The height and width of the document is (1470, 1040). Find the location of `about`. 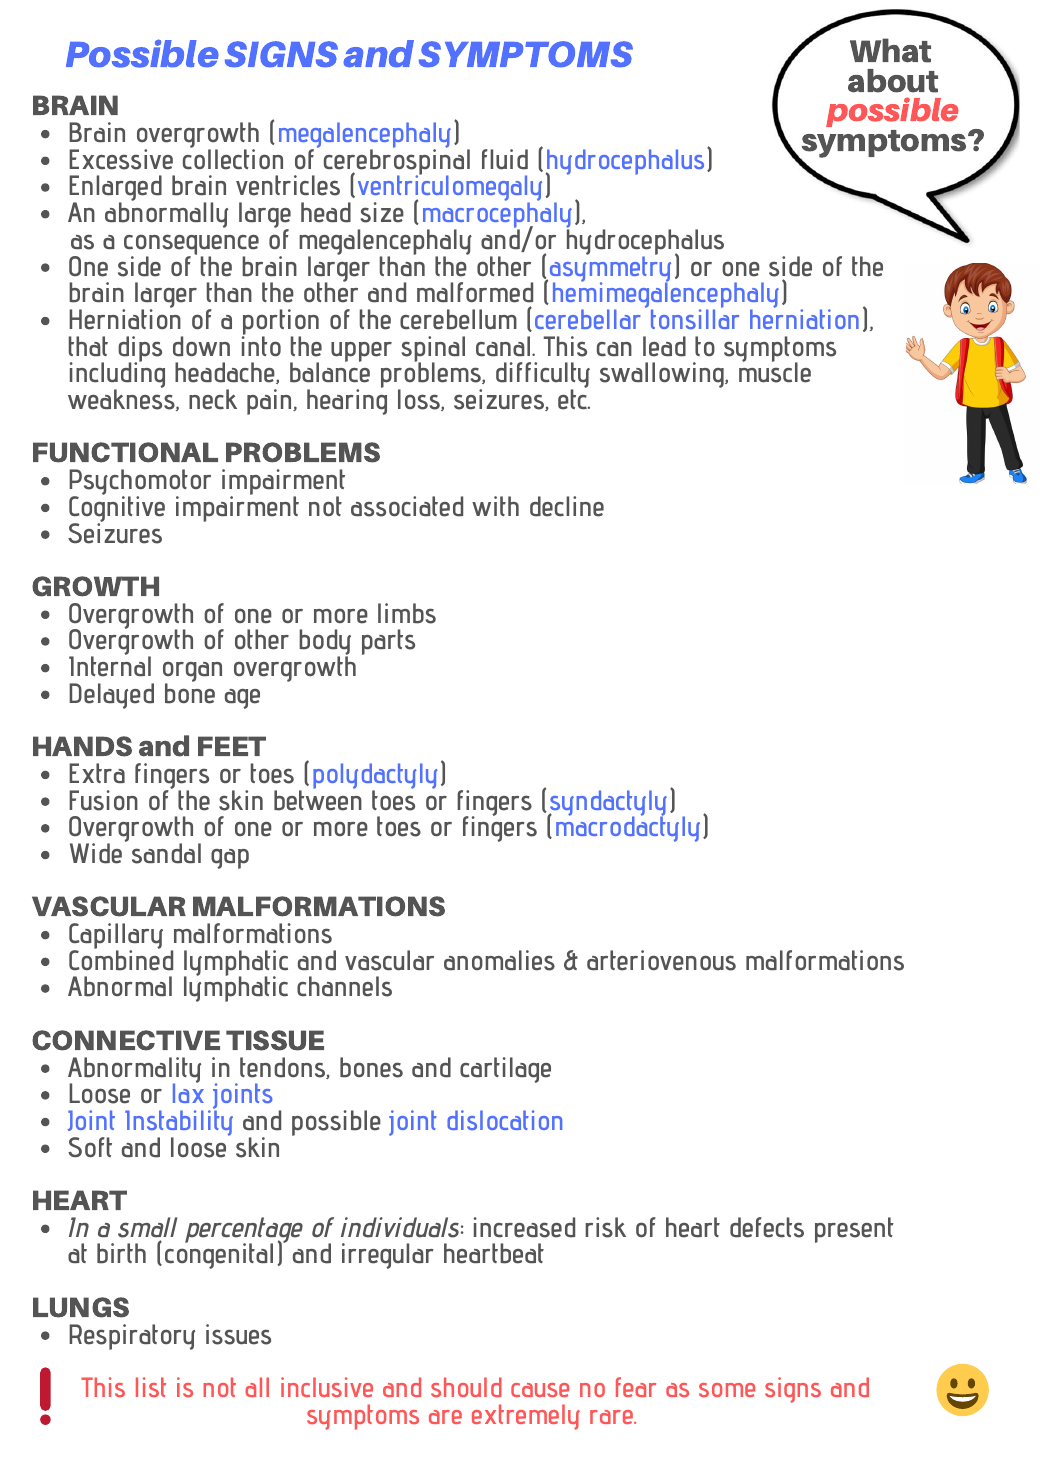

about is located at coordinates (893, 81).
